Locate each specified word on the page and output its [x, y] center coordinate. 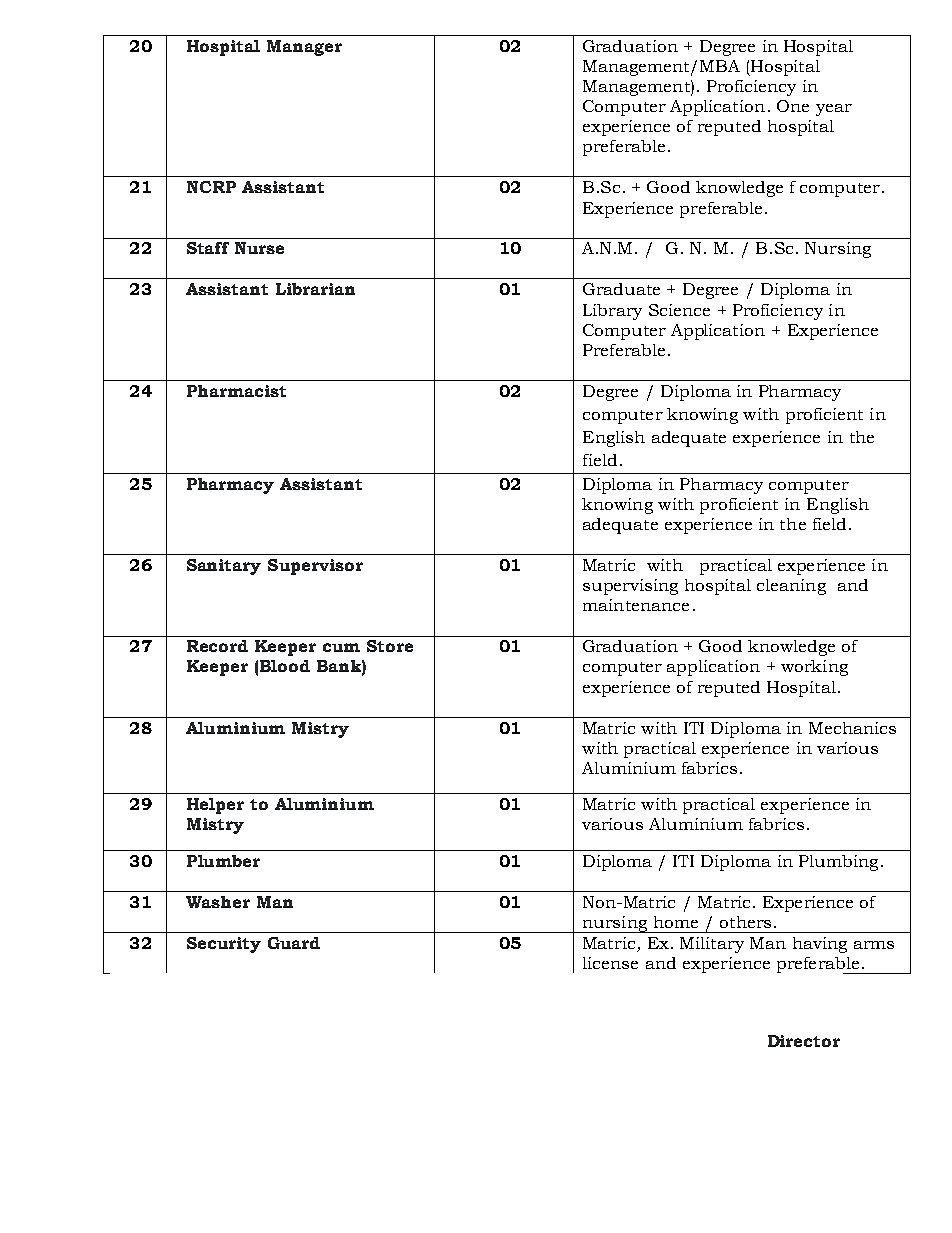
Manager [304, 48]
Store [390, 646]
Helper [215, 806]
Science [679, 310]
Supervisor [315, 567]
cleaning [791, 587]
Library [612, 312]
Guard [294, 943]
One [793, 106]
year [834, 110]
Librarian [315, 289]
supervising [630, 587]
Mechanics [852, 728]
